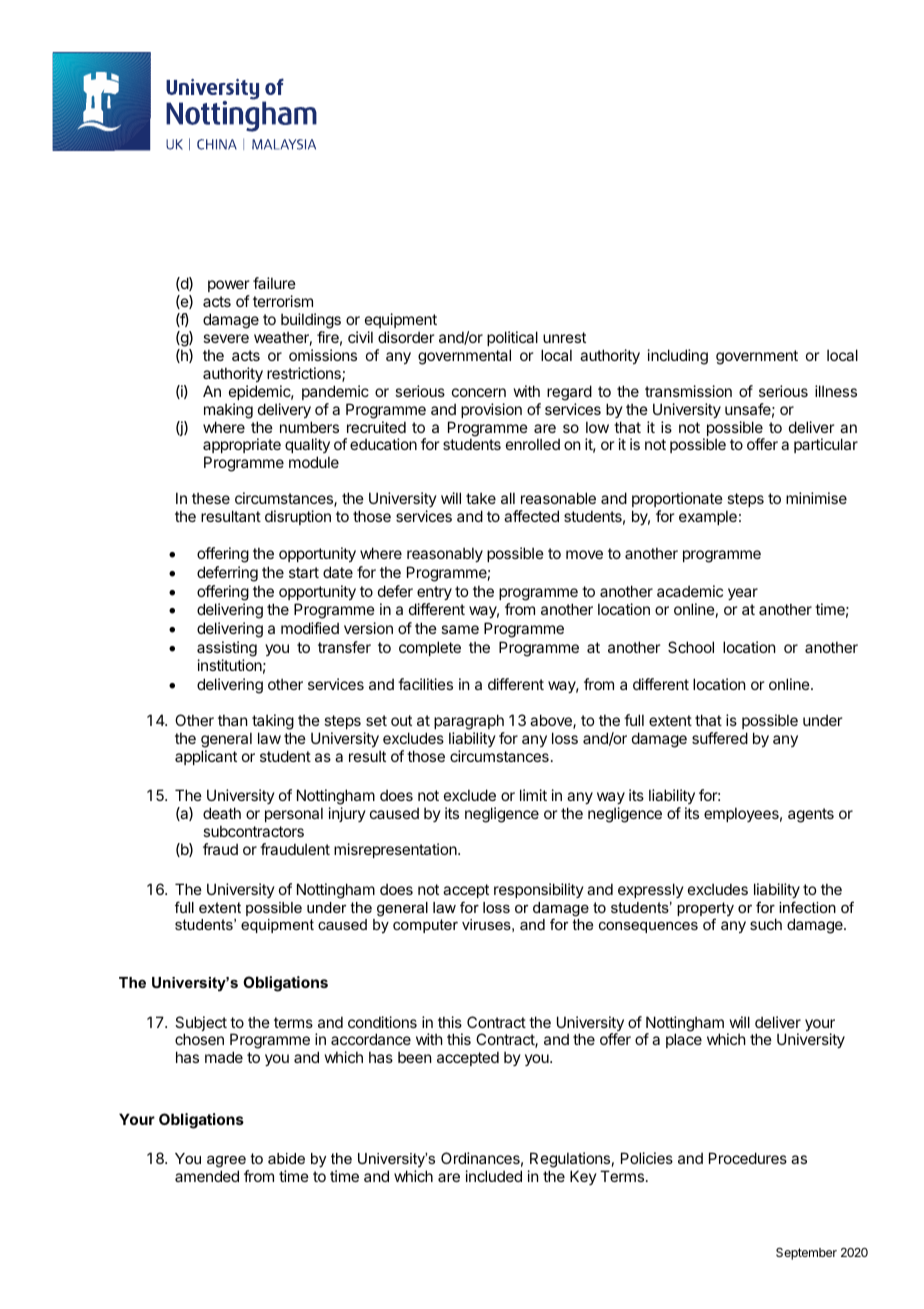 Image resolution: width=924 pixels, height=1309 pixels. I want to click on including, so click(678, 357).
